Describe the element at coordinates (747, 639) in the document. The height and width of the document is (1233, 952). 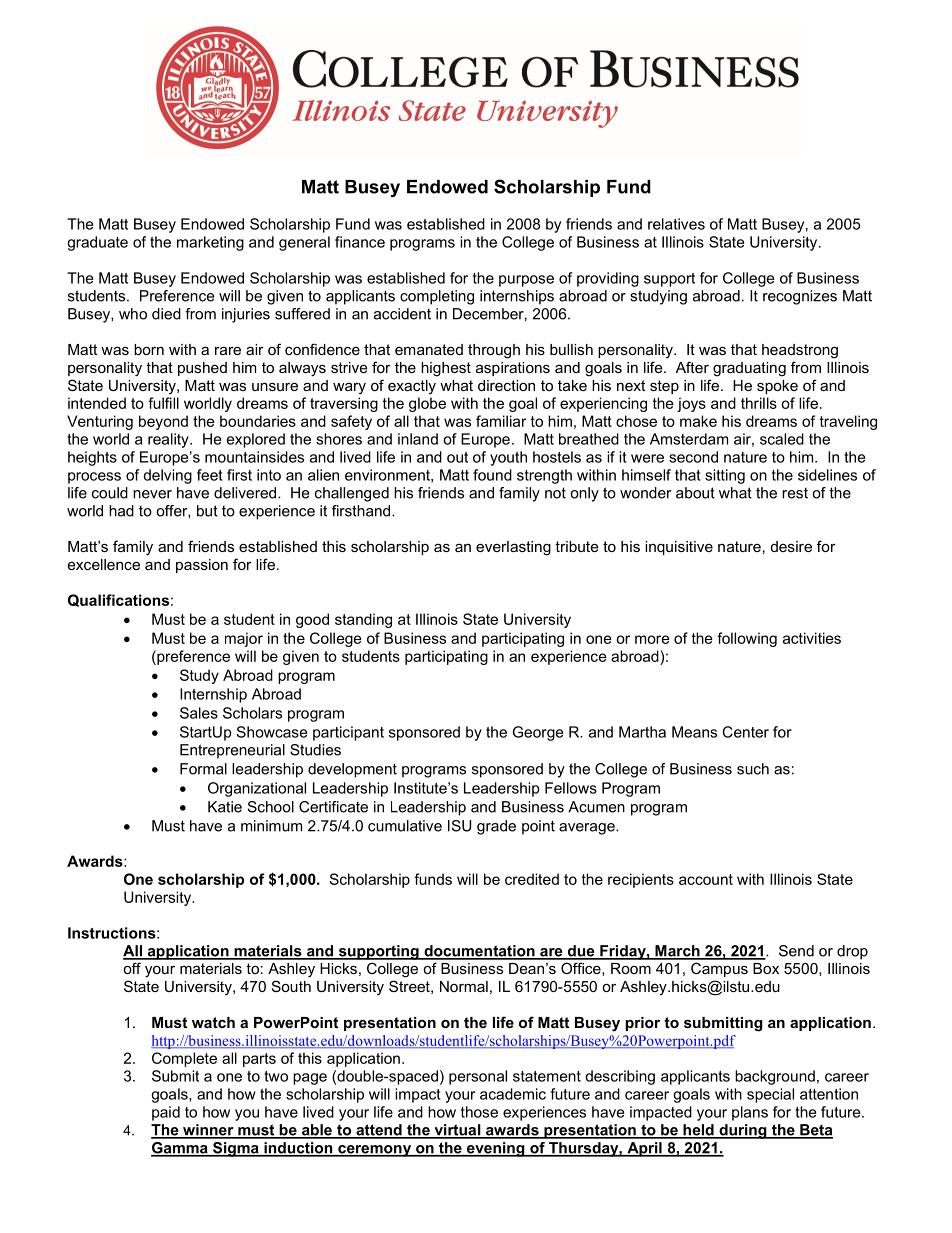
I see `following` at that location.
